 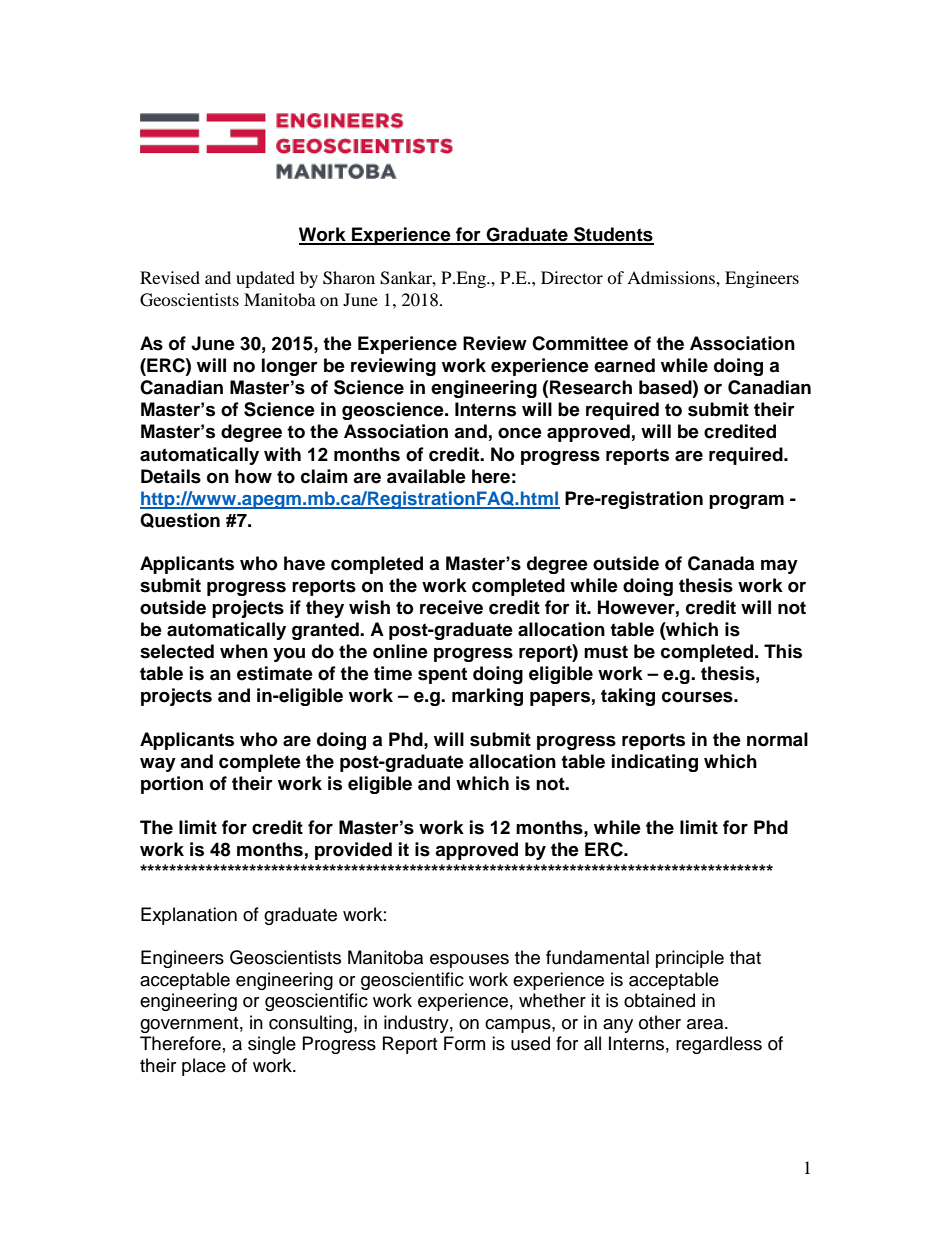 What do you see at coordinates (272, 1045) in the screenshot?
I see `single` at bounding box center [272, 1045].
